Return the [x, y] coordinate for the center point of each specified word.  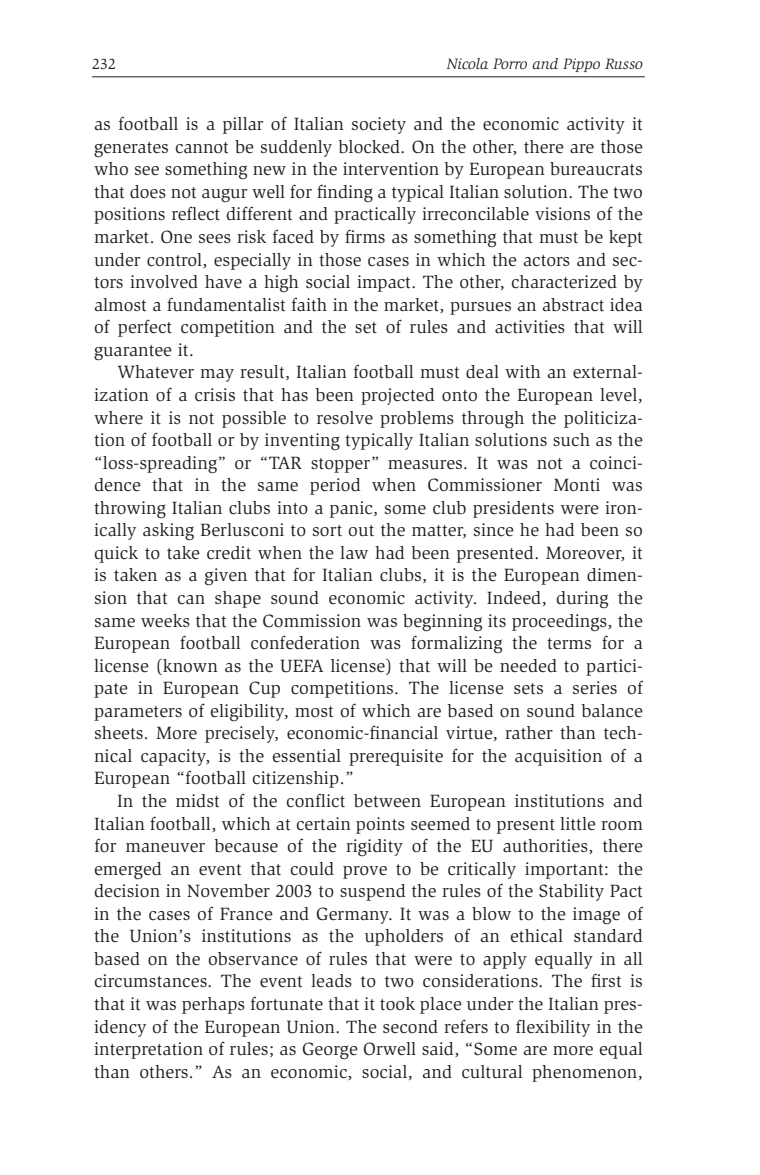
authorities [546, 846]
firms [365, 236]
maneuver [165, 848]
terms [569, 644]
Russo [624, 63]
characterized [564, 282]
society [379, 125]
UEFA [302, 666]
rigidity [374, 848]
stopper [342, 465]
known [189, 666]
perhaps [213, 1005]
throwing [130, 510]
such [571, 440]
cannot [201, 148]
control [175, 260]
